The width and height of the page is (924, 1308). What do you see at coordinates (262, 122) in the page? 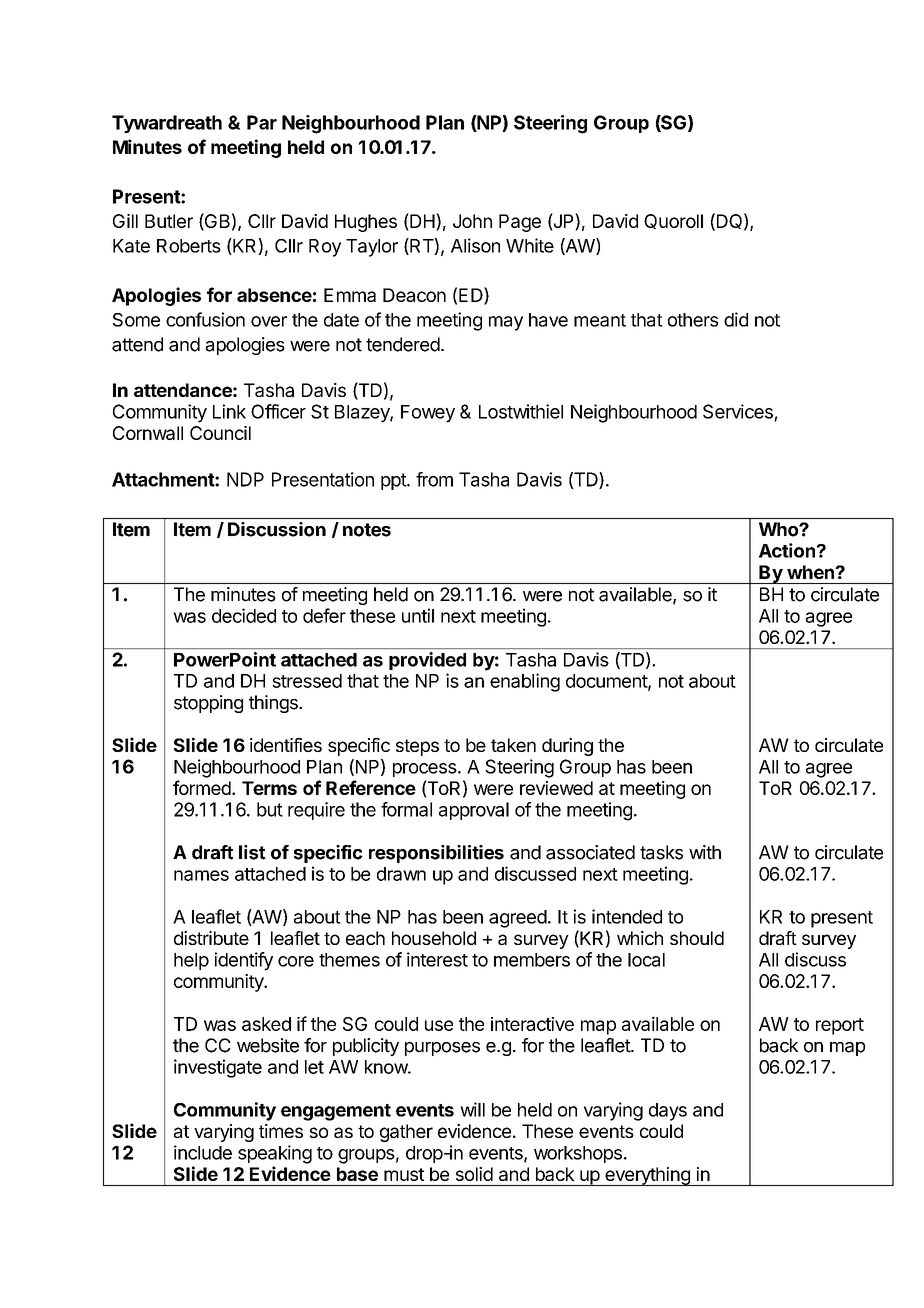
I see `Par` at bounding box center [262, 122].
